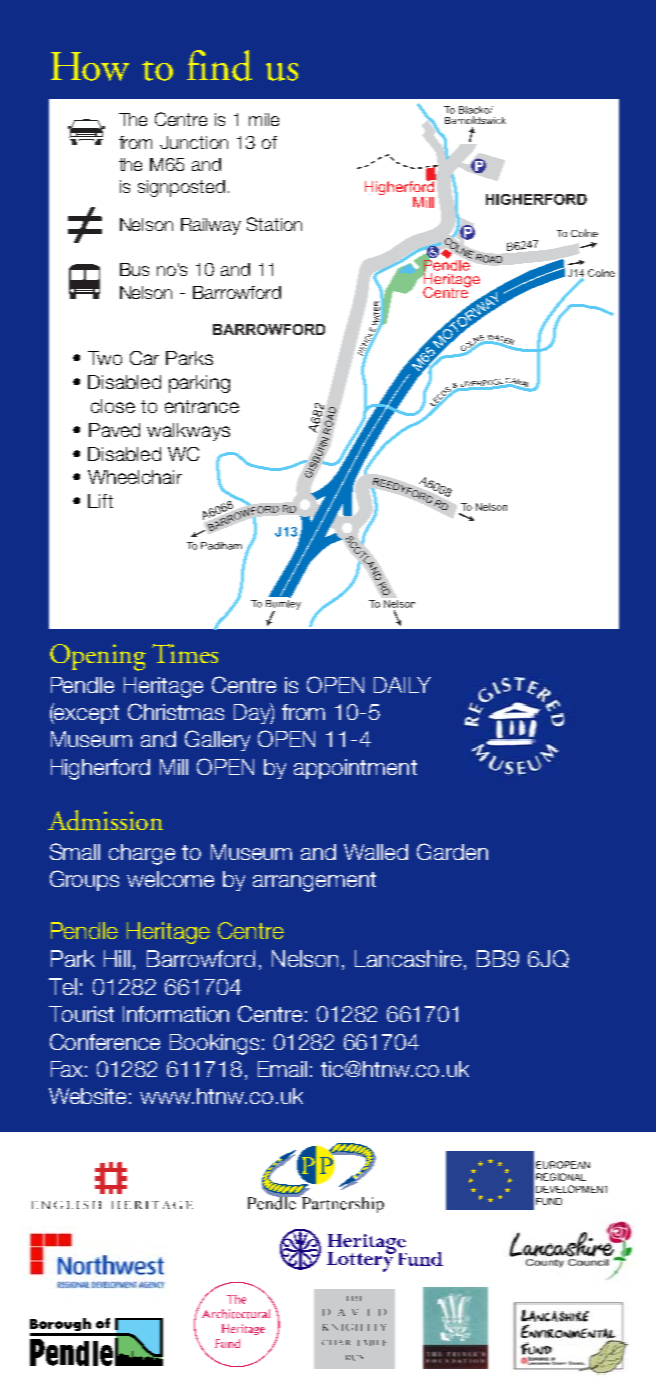  I want to click on Station, so click(274, 224).
